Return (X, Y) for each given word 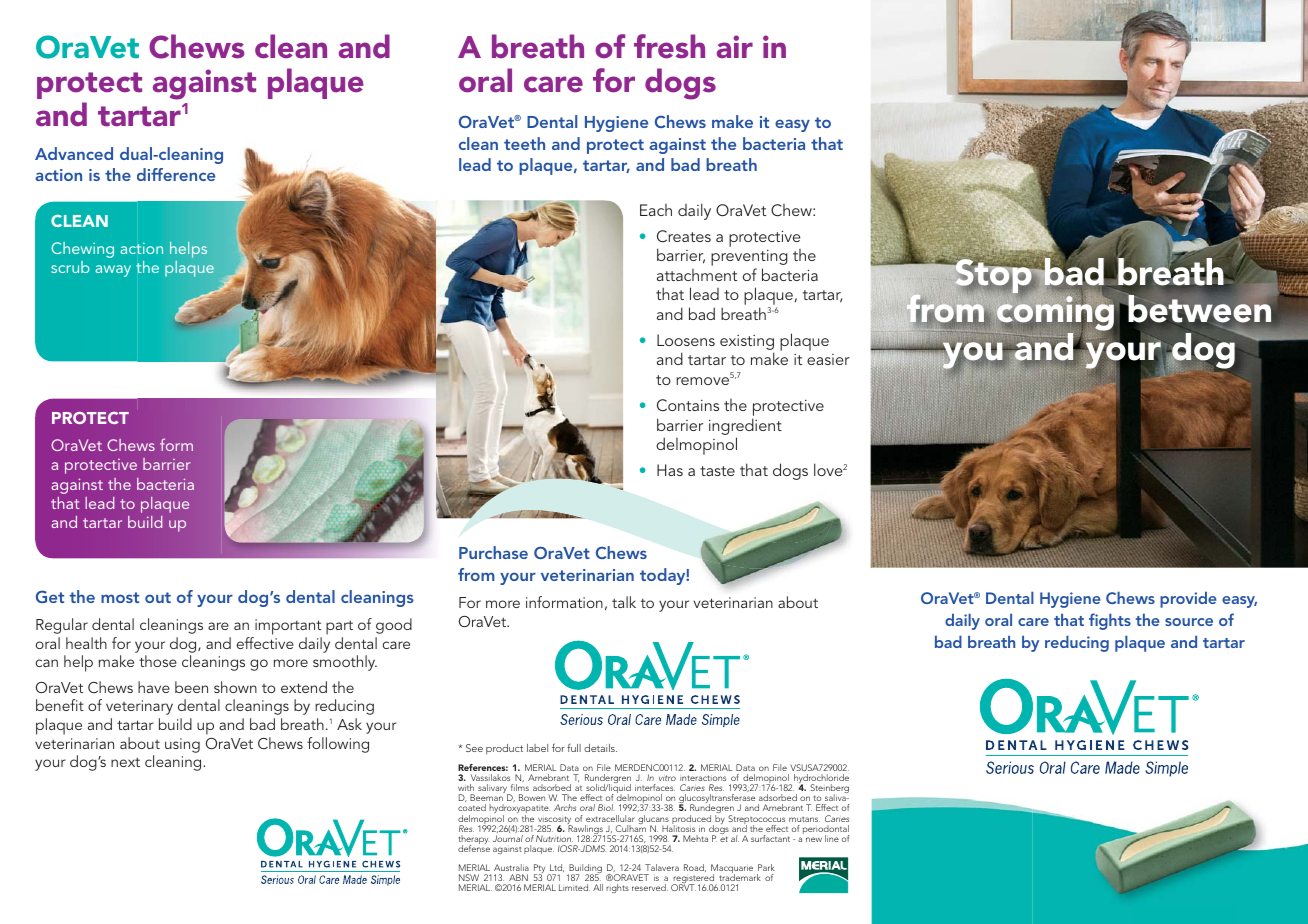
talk (624, 602)
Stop (993, 275)
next (125, 762)
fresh (669, 46)
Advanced (74, 153)
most (120, 597)
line (832, 838)
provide (1188, 599)
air (735, 47)
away (113, 271)
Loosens (686, 340)
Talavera (662, 867)
